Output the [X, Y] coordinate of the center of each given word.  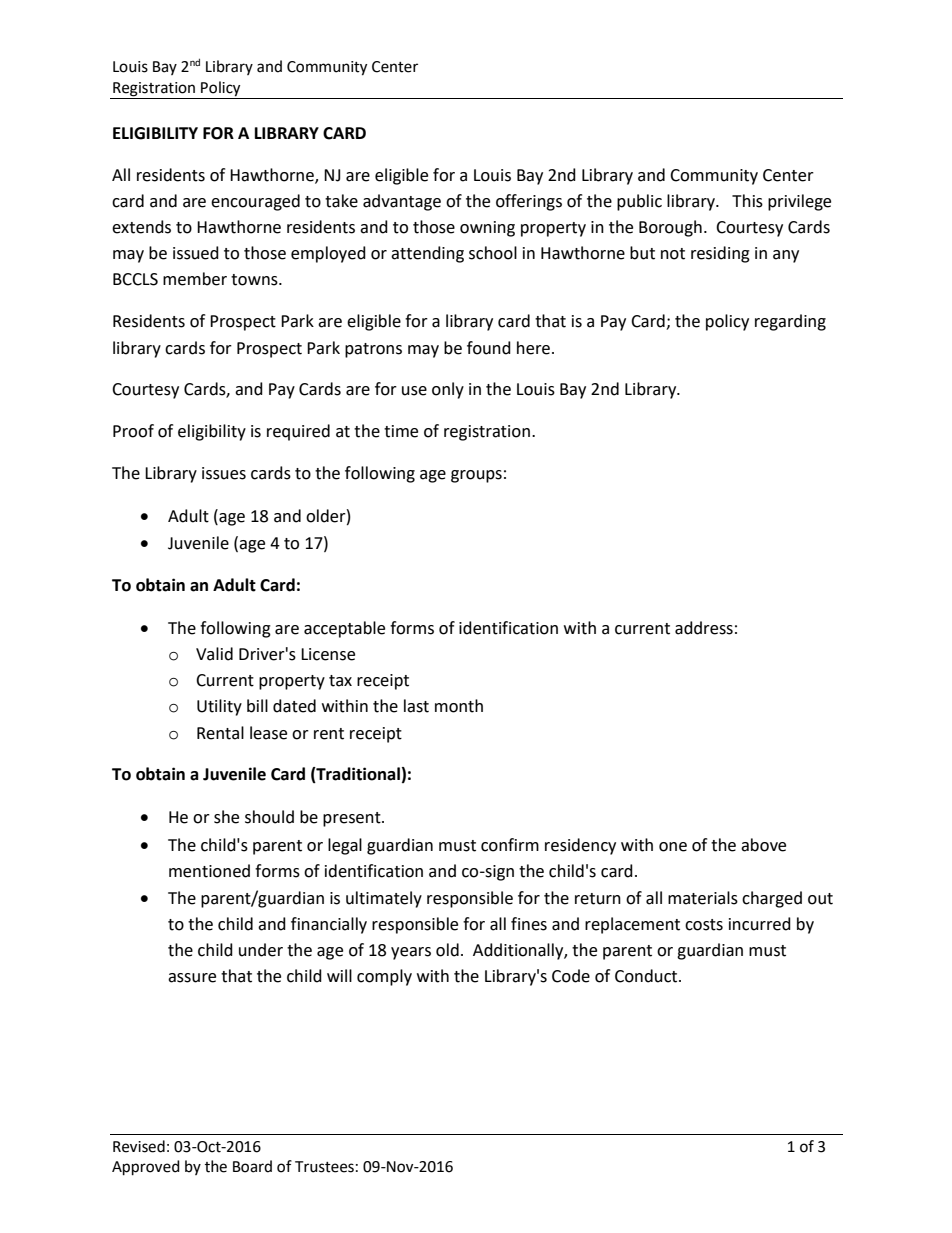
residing [720, 254]
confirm [510, 845]
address [704, 628]
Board [252, 1166]
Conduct [647, 976]
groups [476, 476]
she [226, 817]
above [763, 845]
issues [224, 473]
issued [196, 253]
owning [487, 229]
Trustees [324, 1167]
